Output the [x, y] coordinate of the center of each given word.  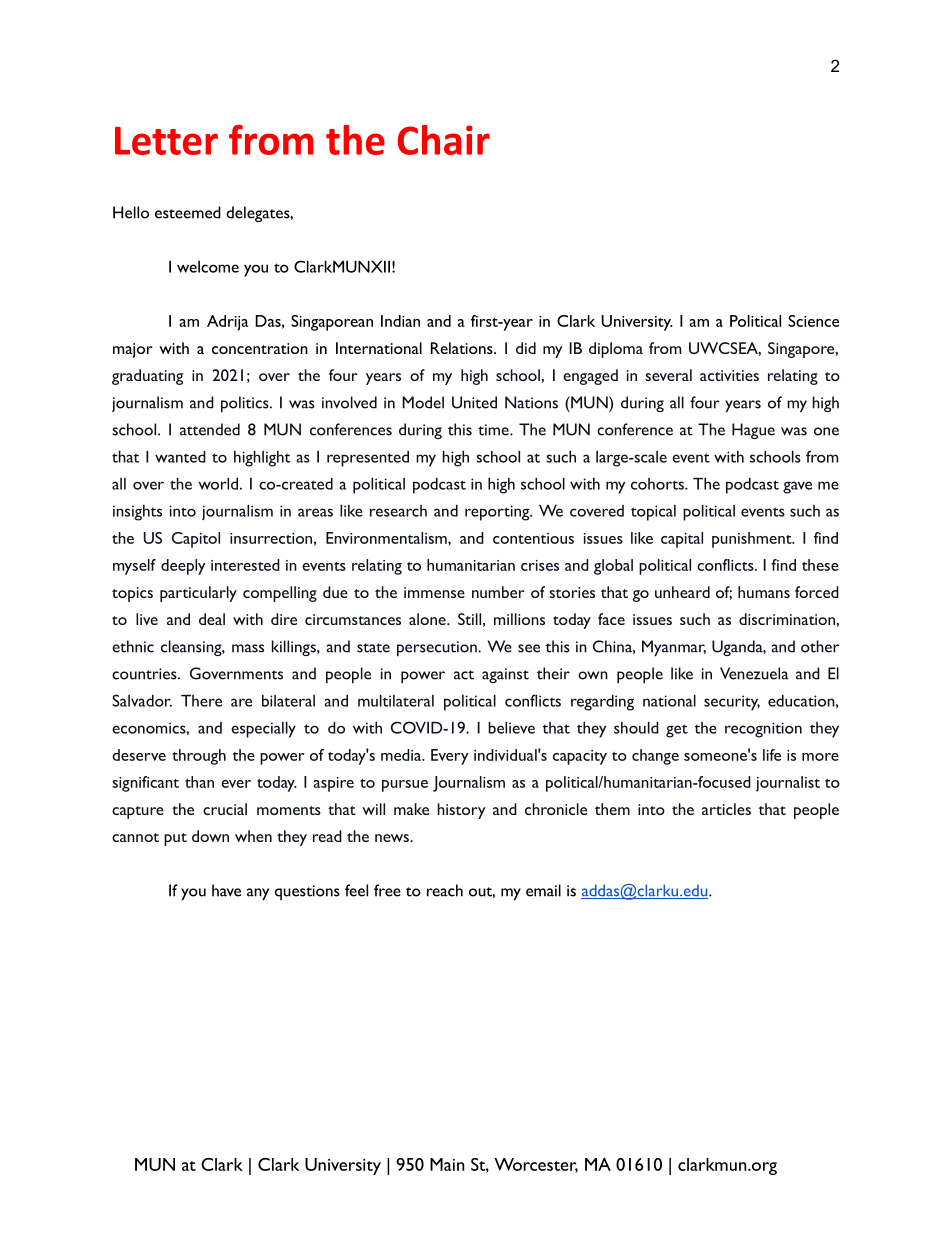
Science [813, 321]
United [474, 402]
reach [445, 890]
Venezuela [754, 673]
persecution [438, 648]
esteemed [188, 212]
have [226, 890]
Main [447, 1164]
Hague [753, 431]
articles [726, 809]
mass [248, 648]
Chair [443, 140]
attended [210, 429]
